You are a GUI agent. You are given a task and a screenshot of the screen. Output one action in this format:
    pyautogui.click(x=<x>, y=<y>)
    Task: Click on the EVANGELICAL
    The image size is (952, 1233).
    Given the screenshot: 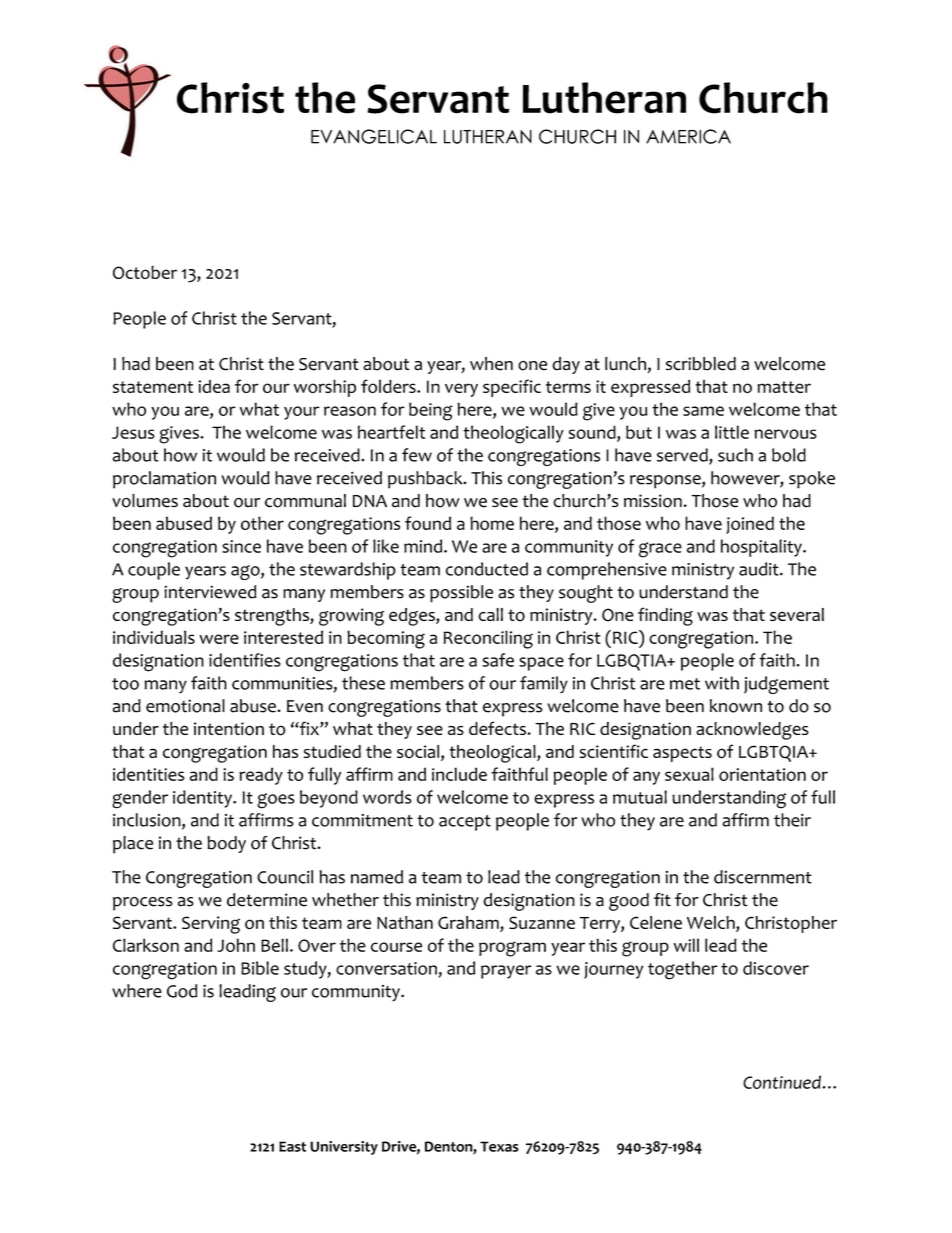 What is the action you would take?
    pyautogui.click(x=374, y=136)
